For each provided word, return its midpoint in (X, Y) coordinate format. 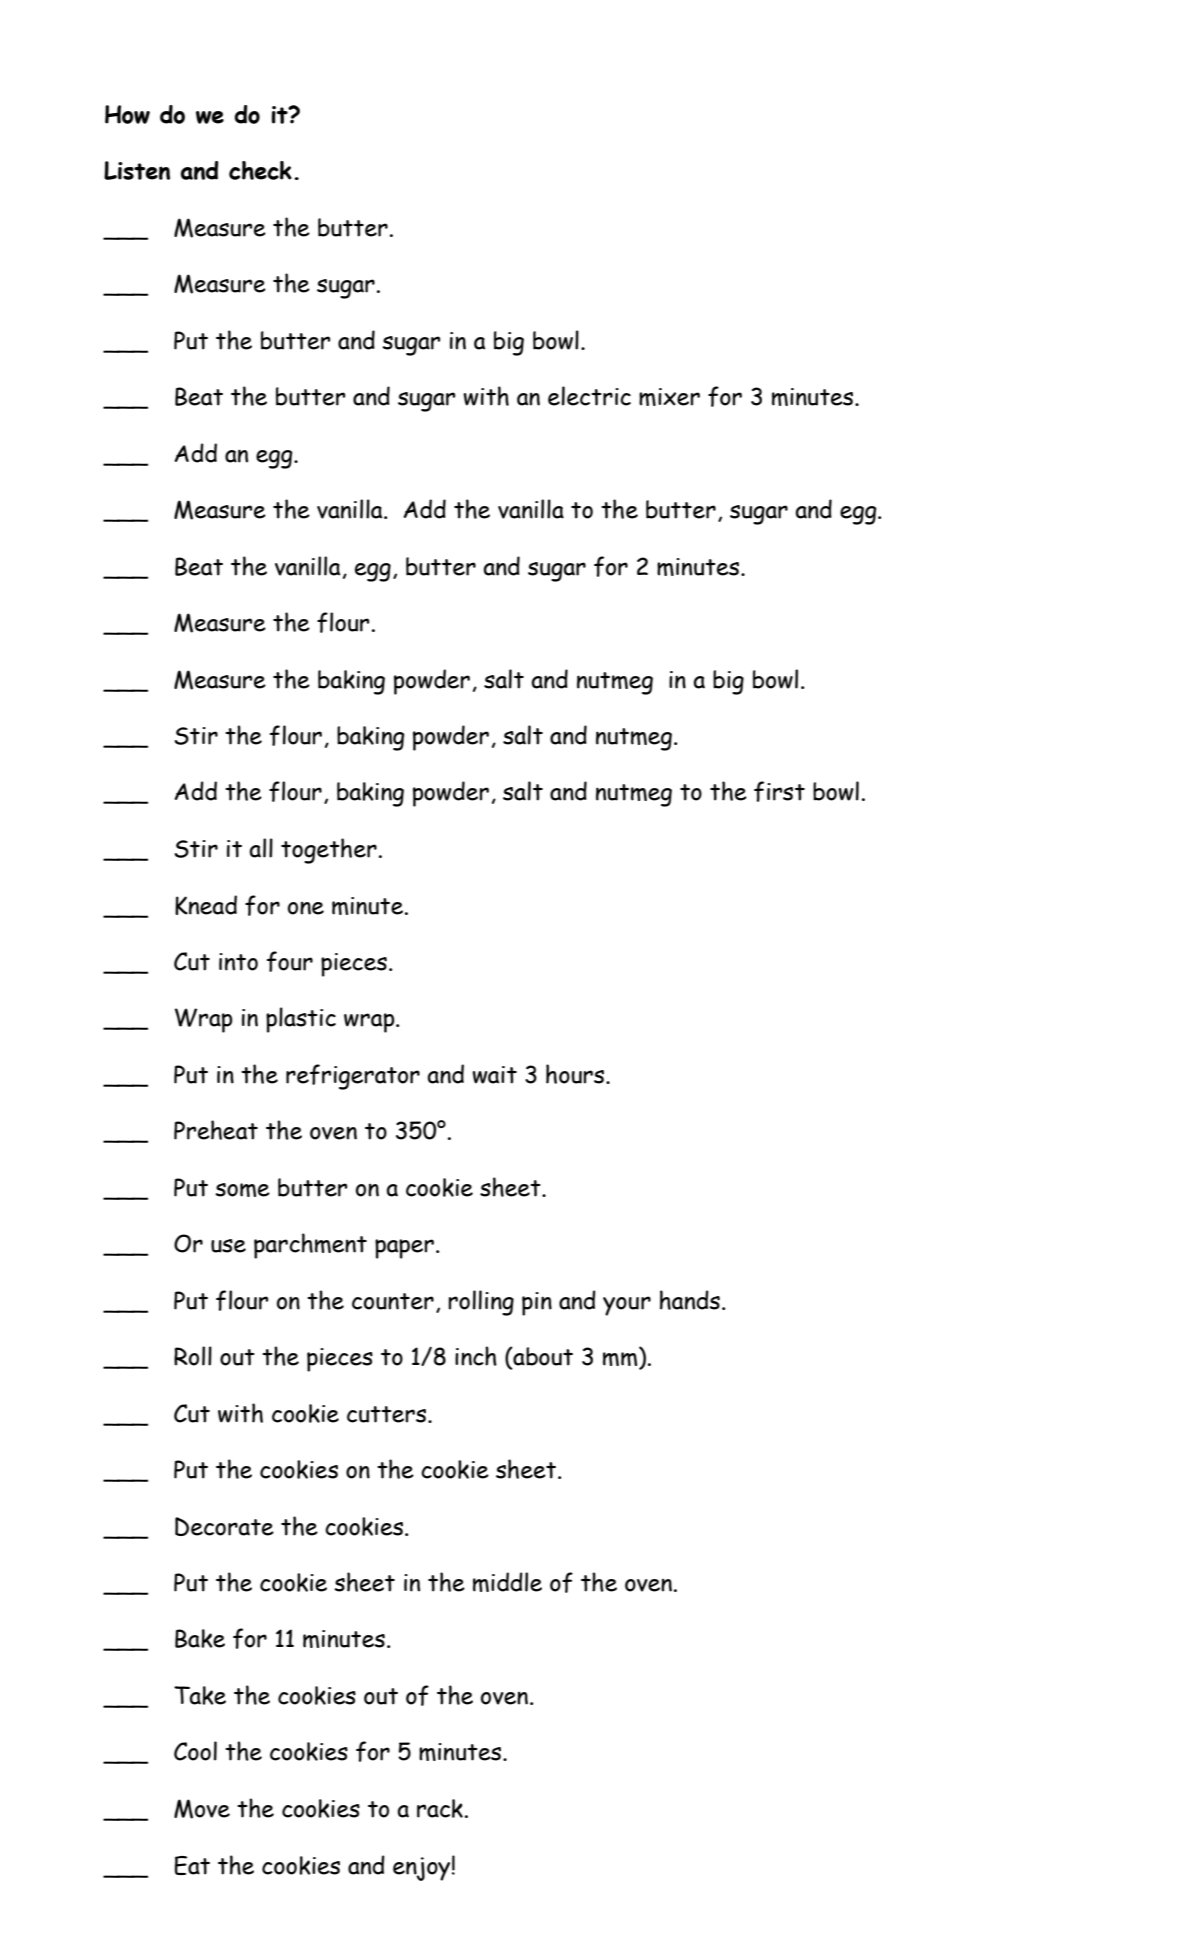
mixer (669, 397)
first (779, 791)
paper (404, 1249)
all (261, 848)
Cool (195, 1751)
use (228, 1246)
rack (440, 1808)
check (260, 170)
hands (690, 1300)
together (329, 851)
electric (589, 396)
